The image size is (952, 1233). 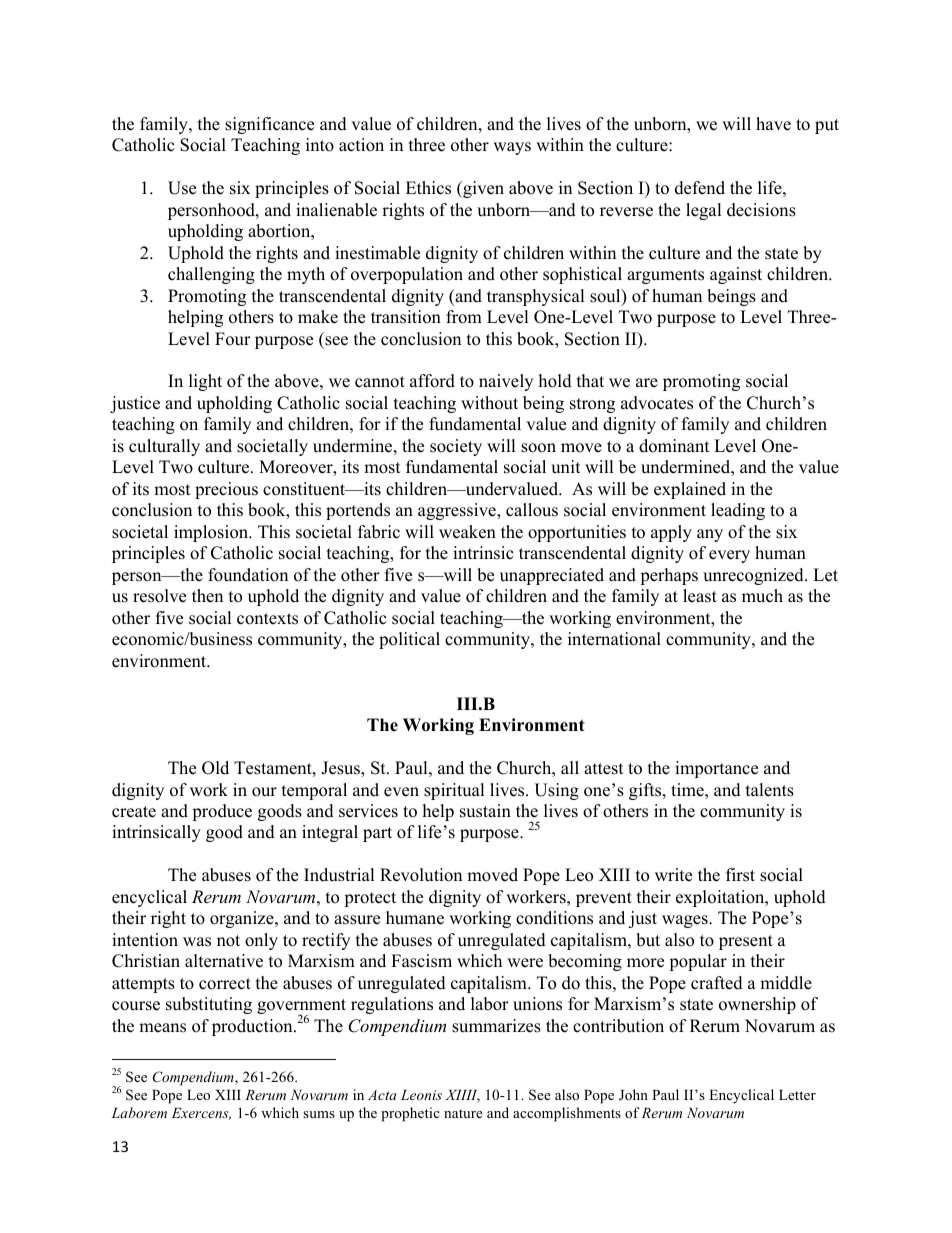 What do you see at coordinates (512, 148) in the image?
I see `ways` at bounding box center [512, 148].
